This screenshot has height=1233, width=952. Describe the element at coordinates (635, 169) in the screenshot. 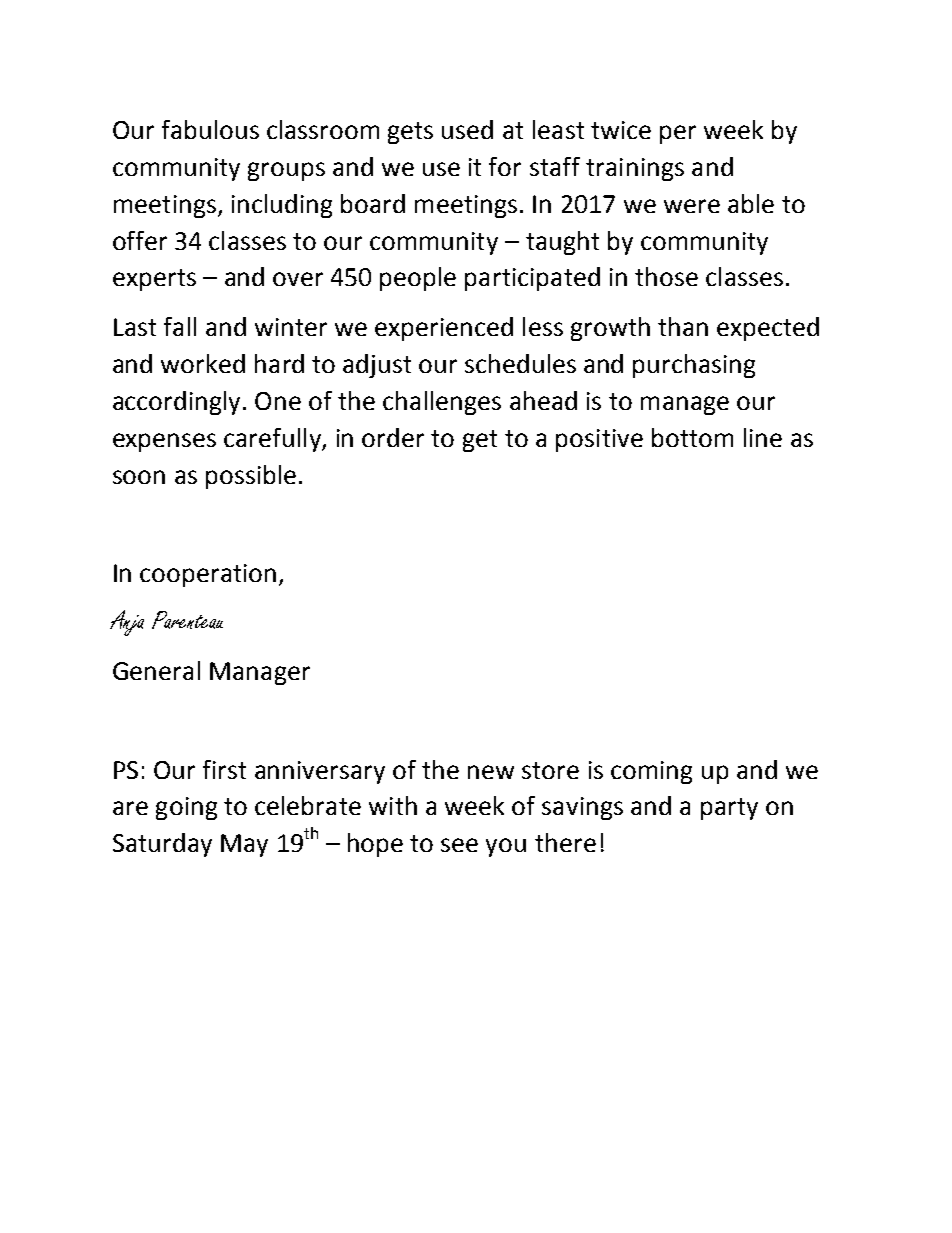

I see `trainings` at that location.
